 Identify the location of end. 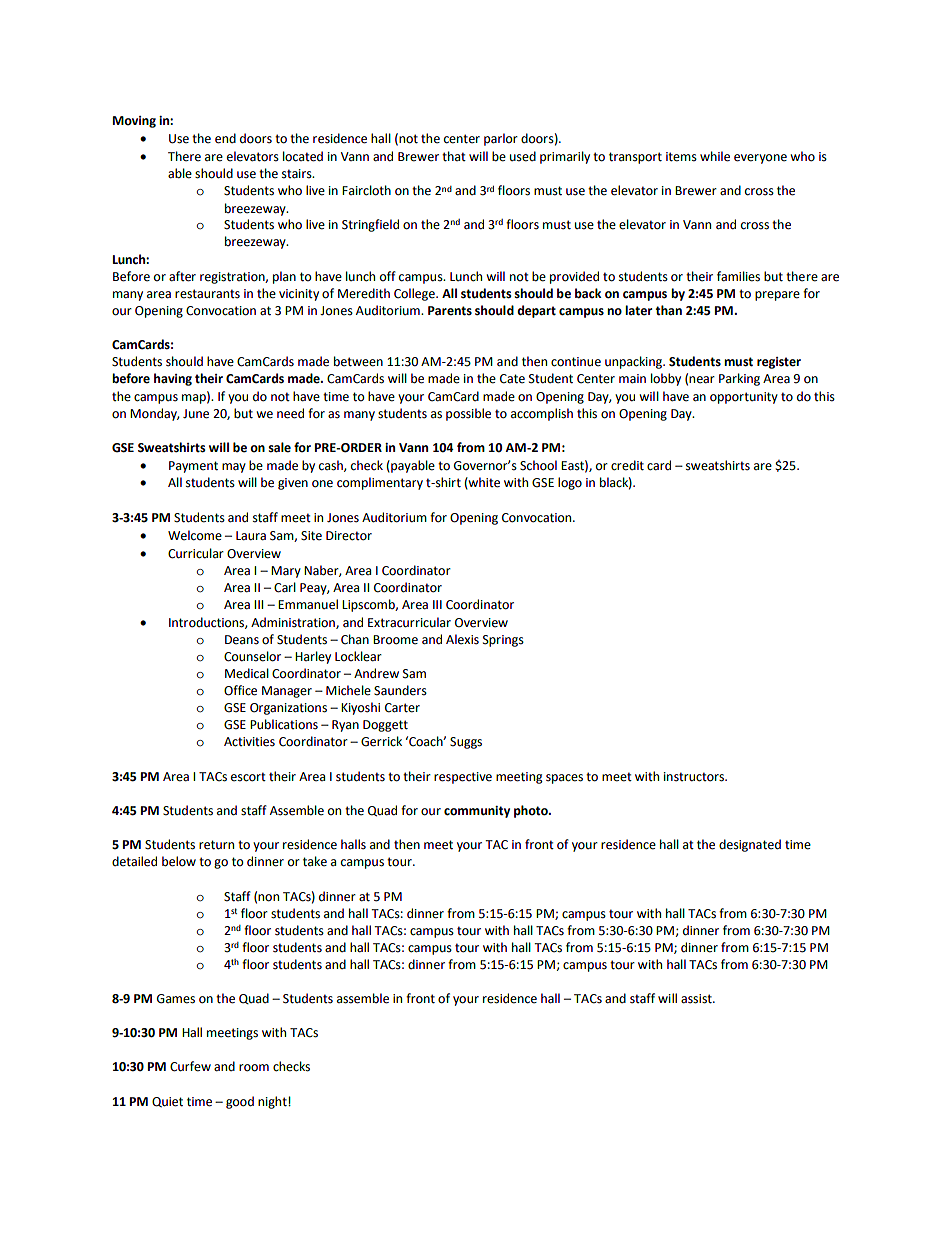
(225, 138).
